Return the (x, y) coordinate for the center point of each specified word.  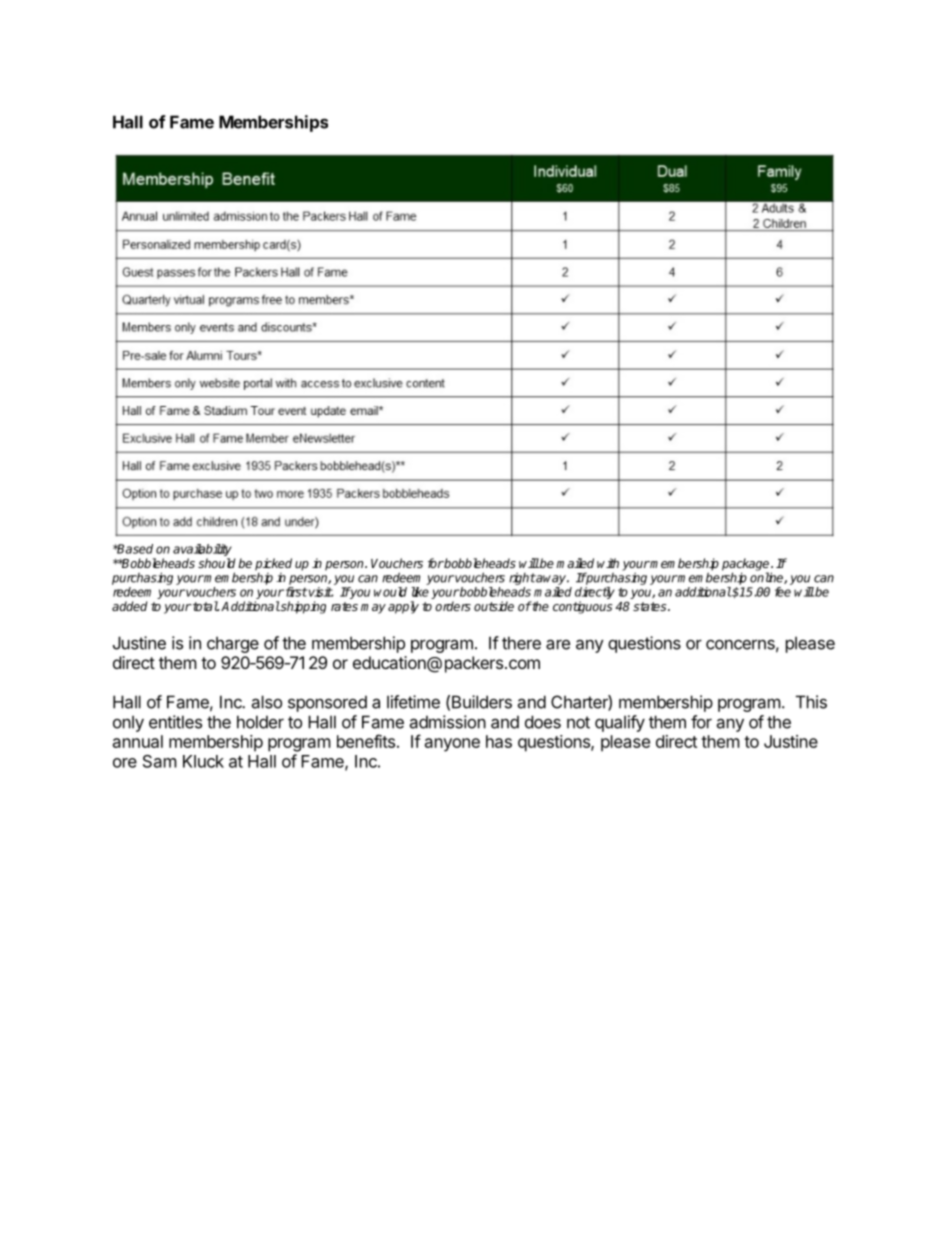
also (266, 702)
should (217, 563)
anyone (452, 745)
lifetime (413, 702)
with (608, 563)
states (651, 606)
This (811, 702)
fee (783, 592)
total (205, 606)
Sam (160, 761)
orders (453, 606)
